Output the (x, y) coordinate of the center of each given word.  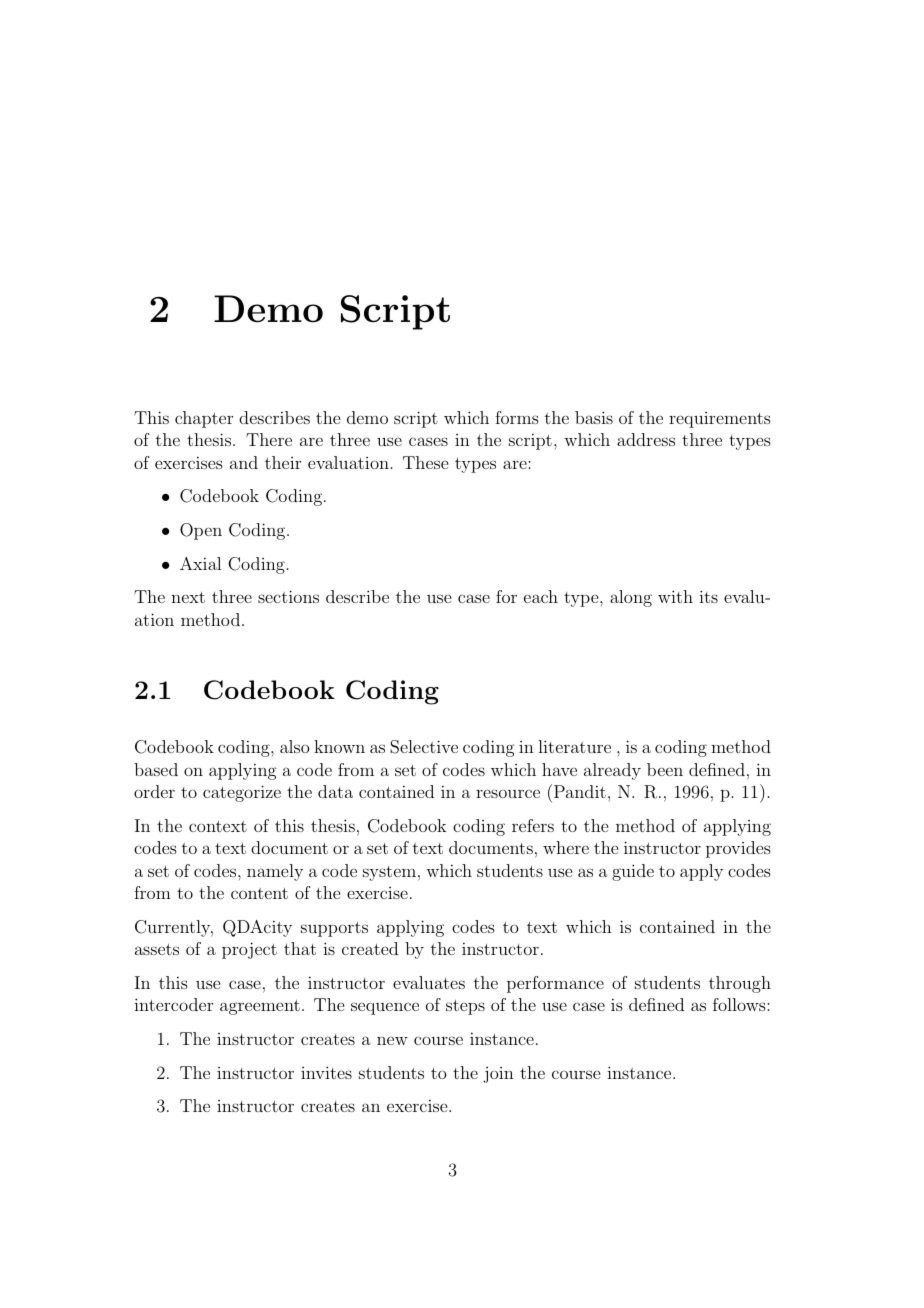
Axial (200, 563)
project (249, 950)
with (675, 596)
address (646, 439)
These (425, 462)
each (541, 596)
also (294, 746)
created (370, 948)
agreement (260, 1007)
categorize (242, 793)
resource (508, 793)
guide (633, 872)
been (665, 769)
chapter (204, 419)
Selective (424, 747)
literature (574, 746)
